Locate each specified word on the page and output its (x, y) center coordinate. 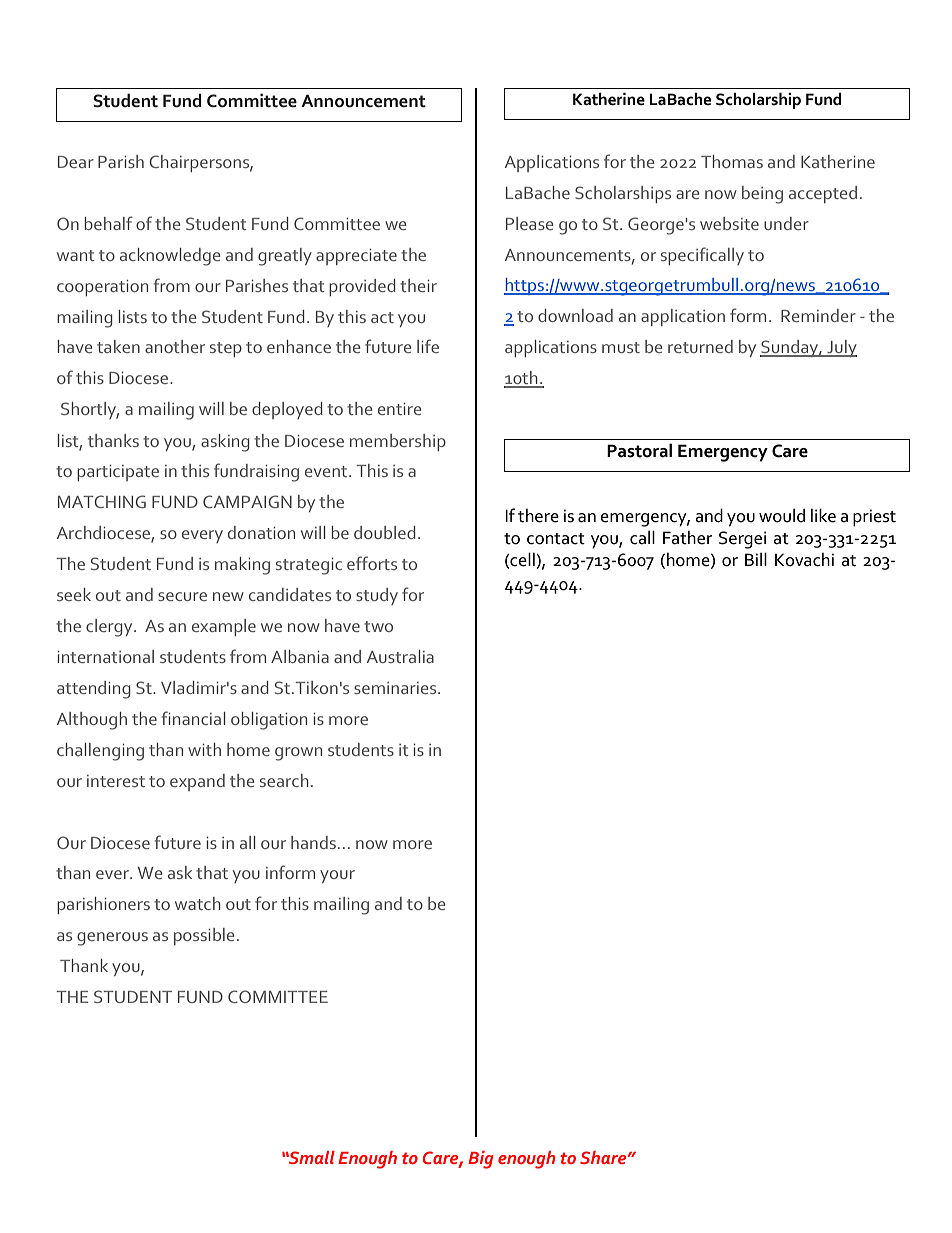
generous (112, 939)
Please (530, 223)
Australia (400, 656)
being (762, 195)
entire (400, 409)
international (105, 656)
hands (313, 842)
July (841, 348)
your (337, 876)
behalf (109, 223)
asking (225, 443)
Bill (756, 559)
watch (198, 903)
